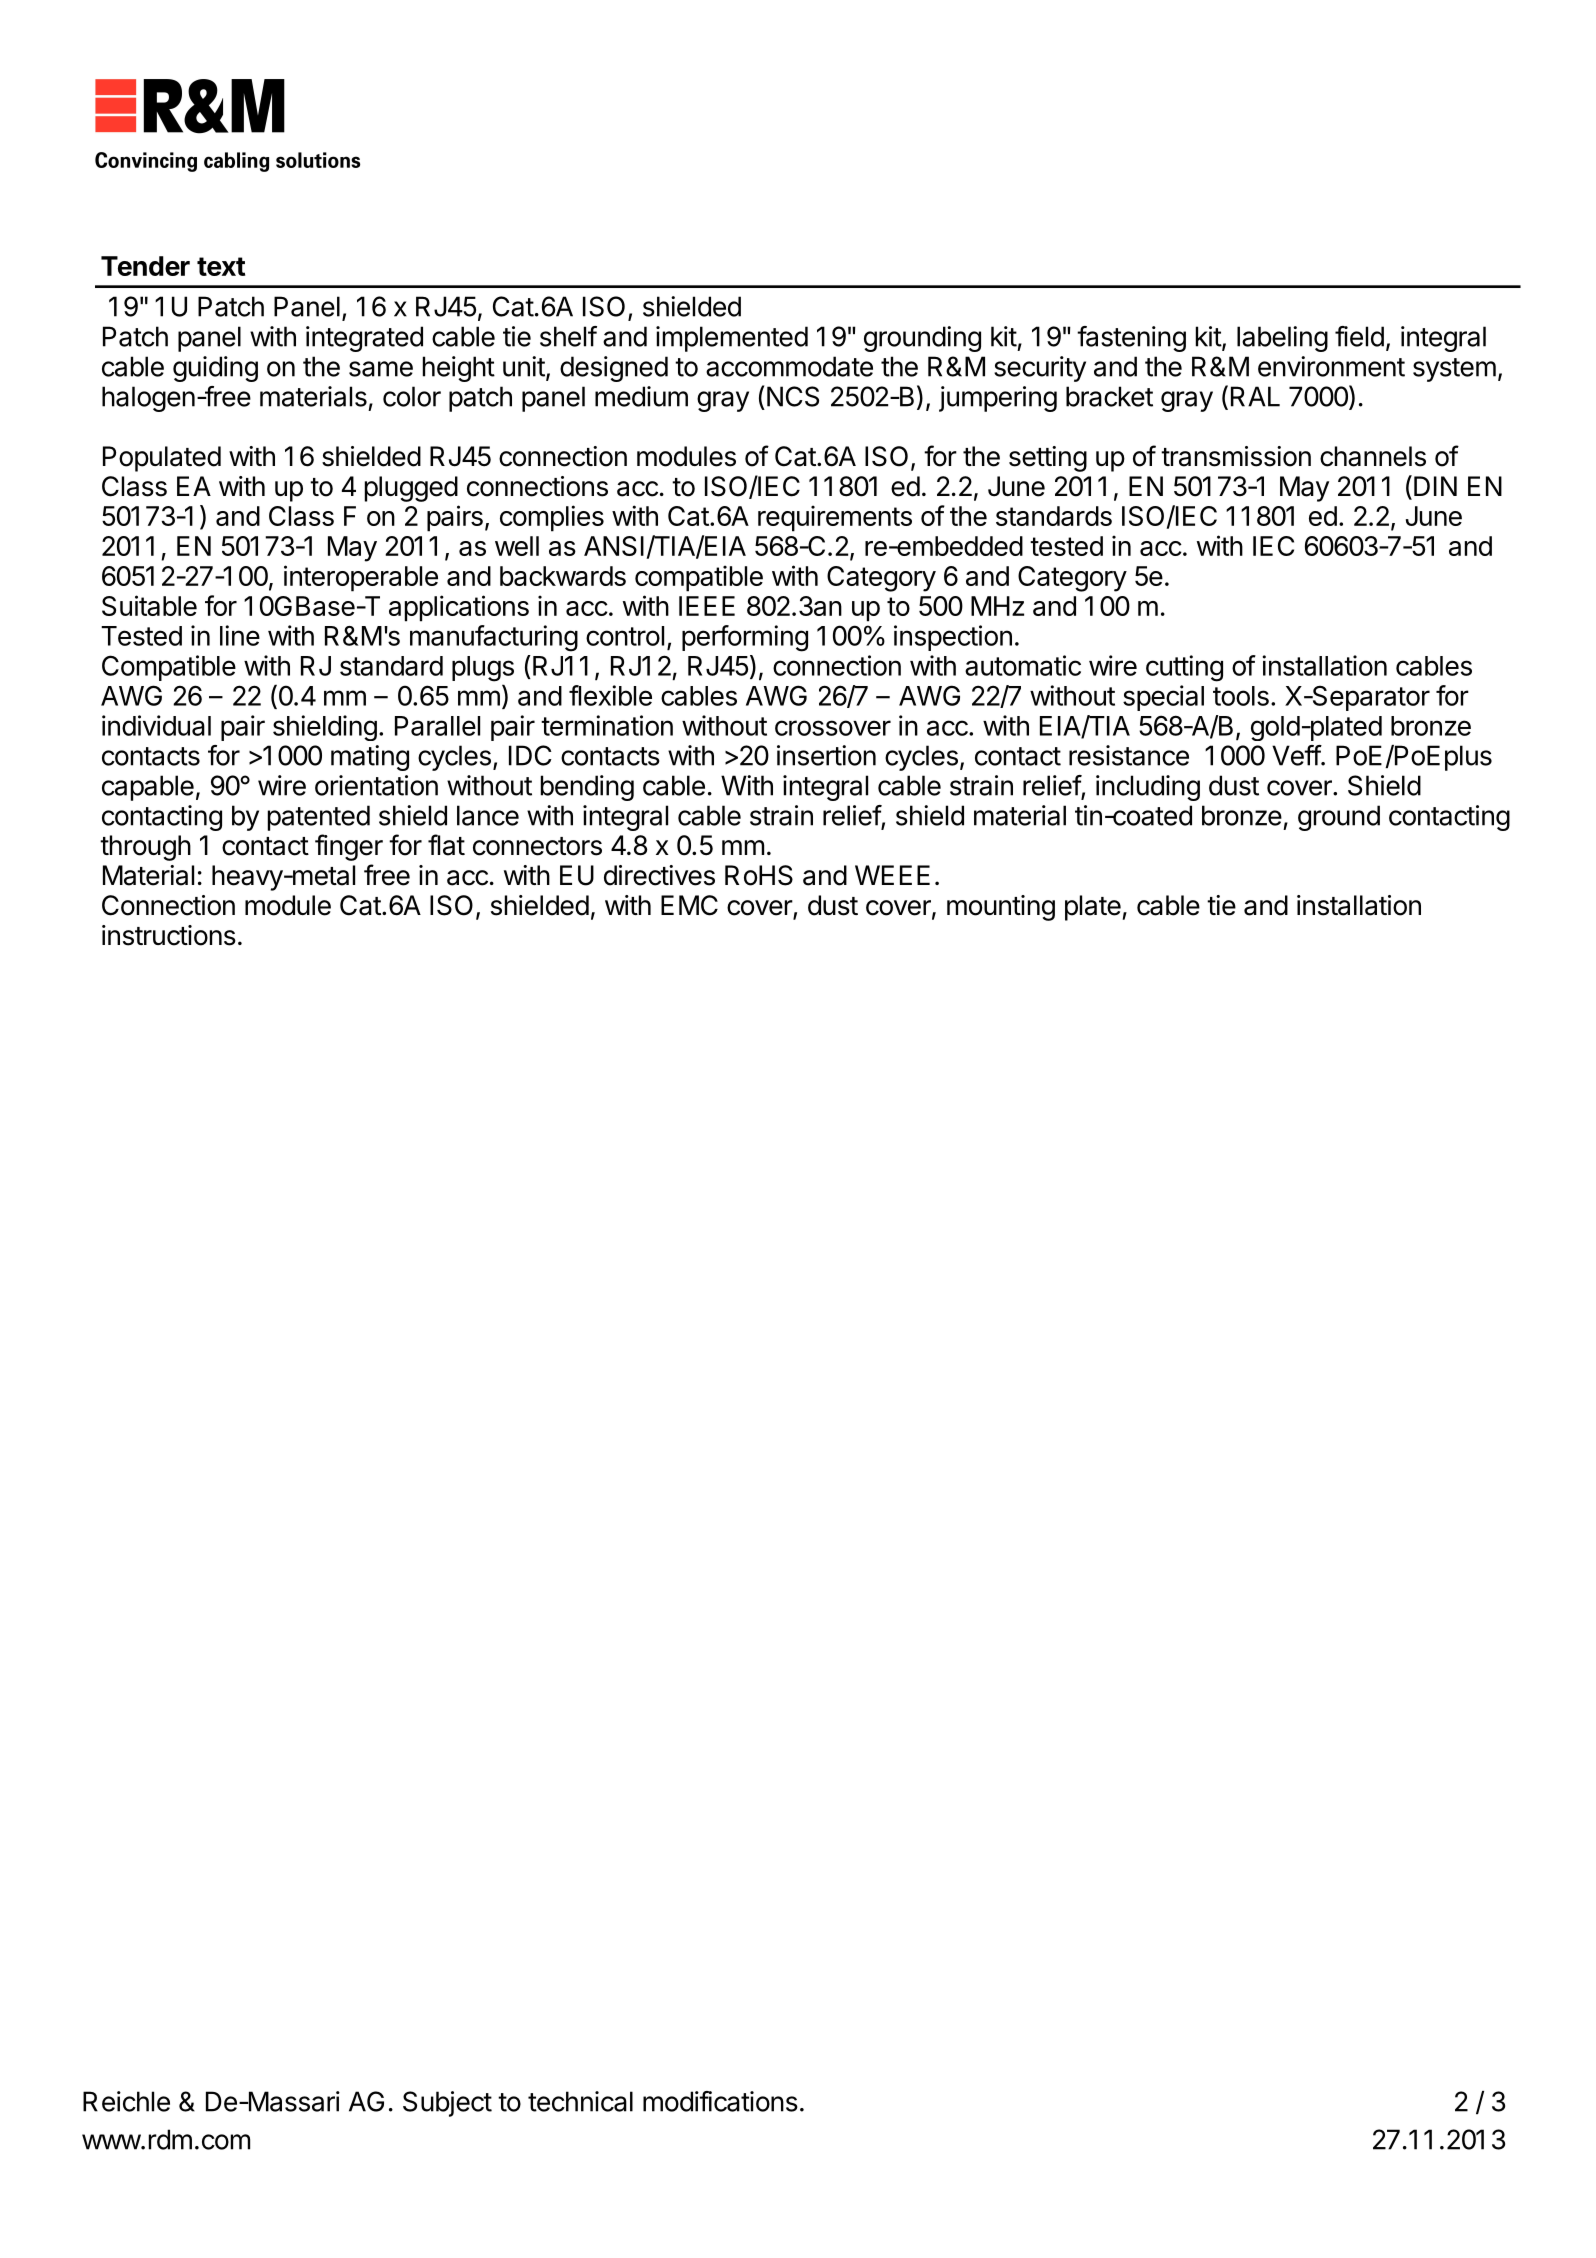 The width and height of the page is (1596, 2258). Describe the element at coordinates (1001, 908) in the page. I see `mounting` at that location.
